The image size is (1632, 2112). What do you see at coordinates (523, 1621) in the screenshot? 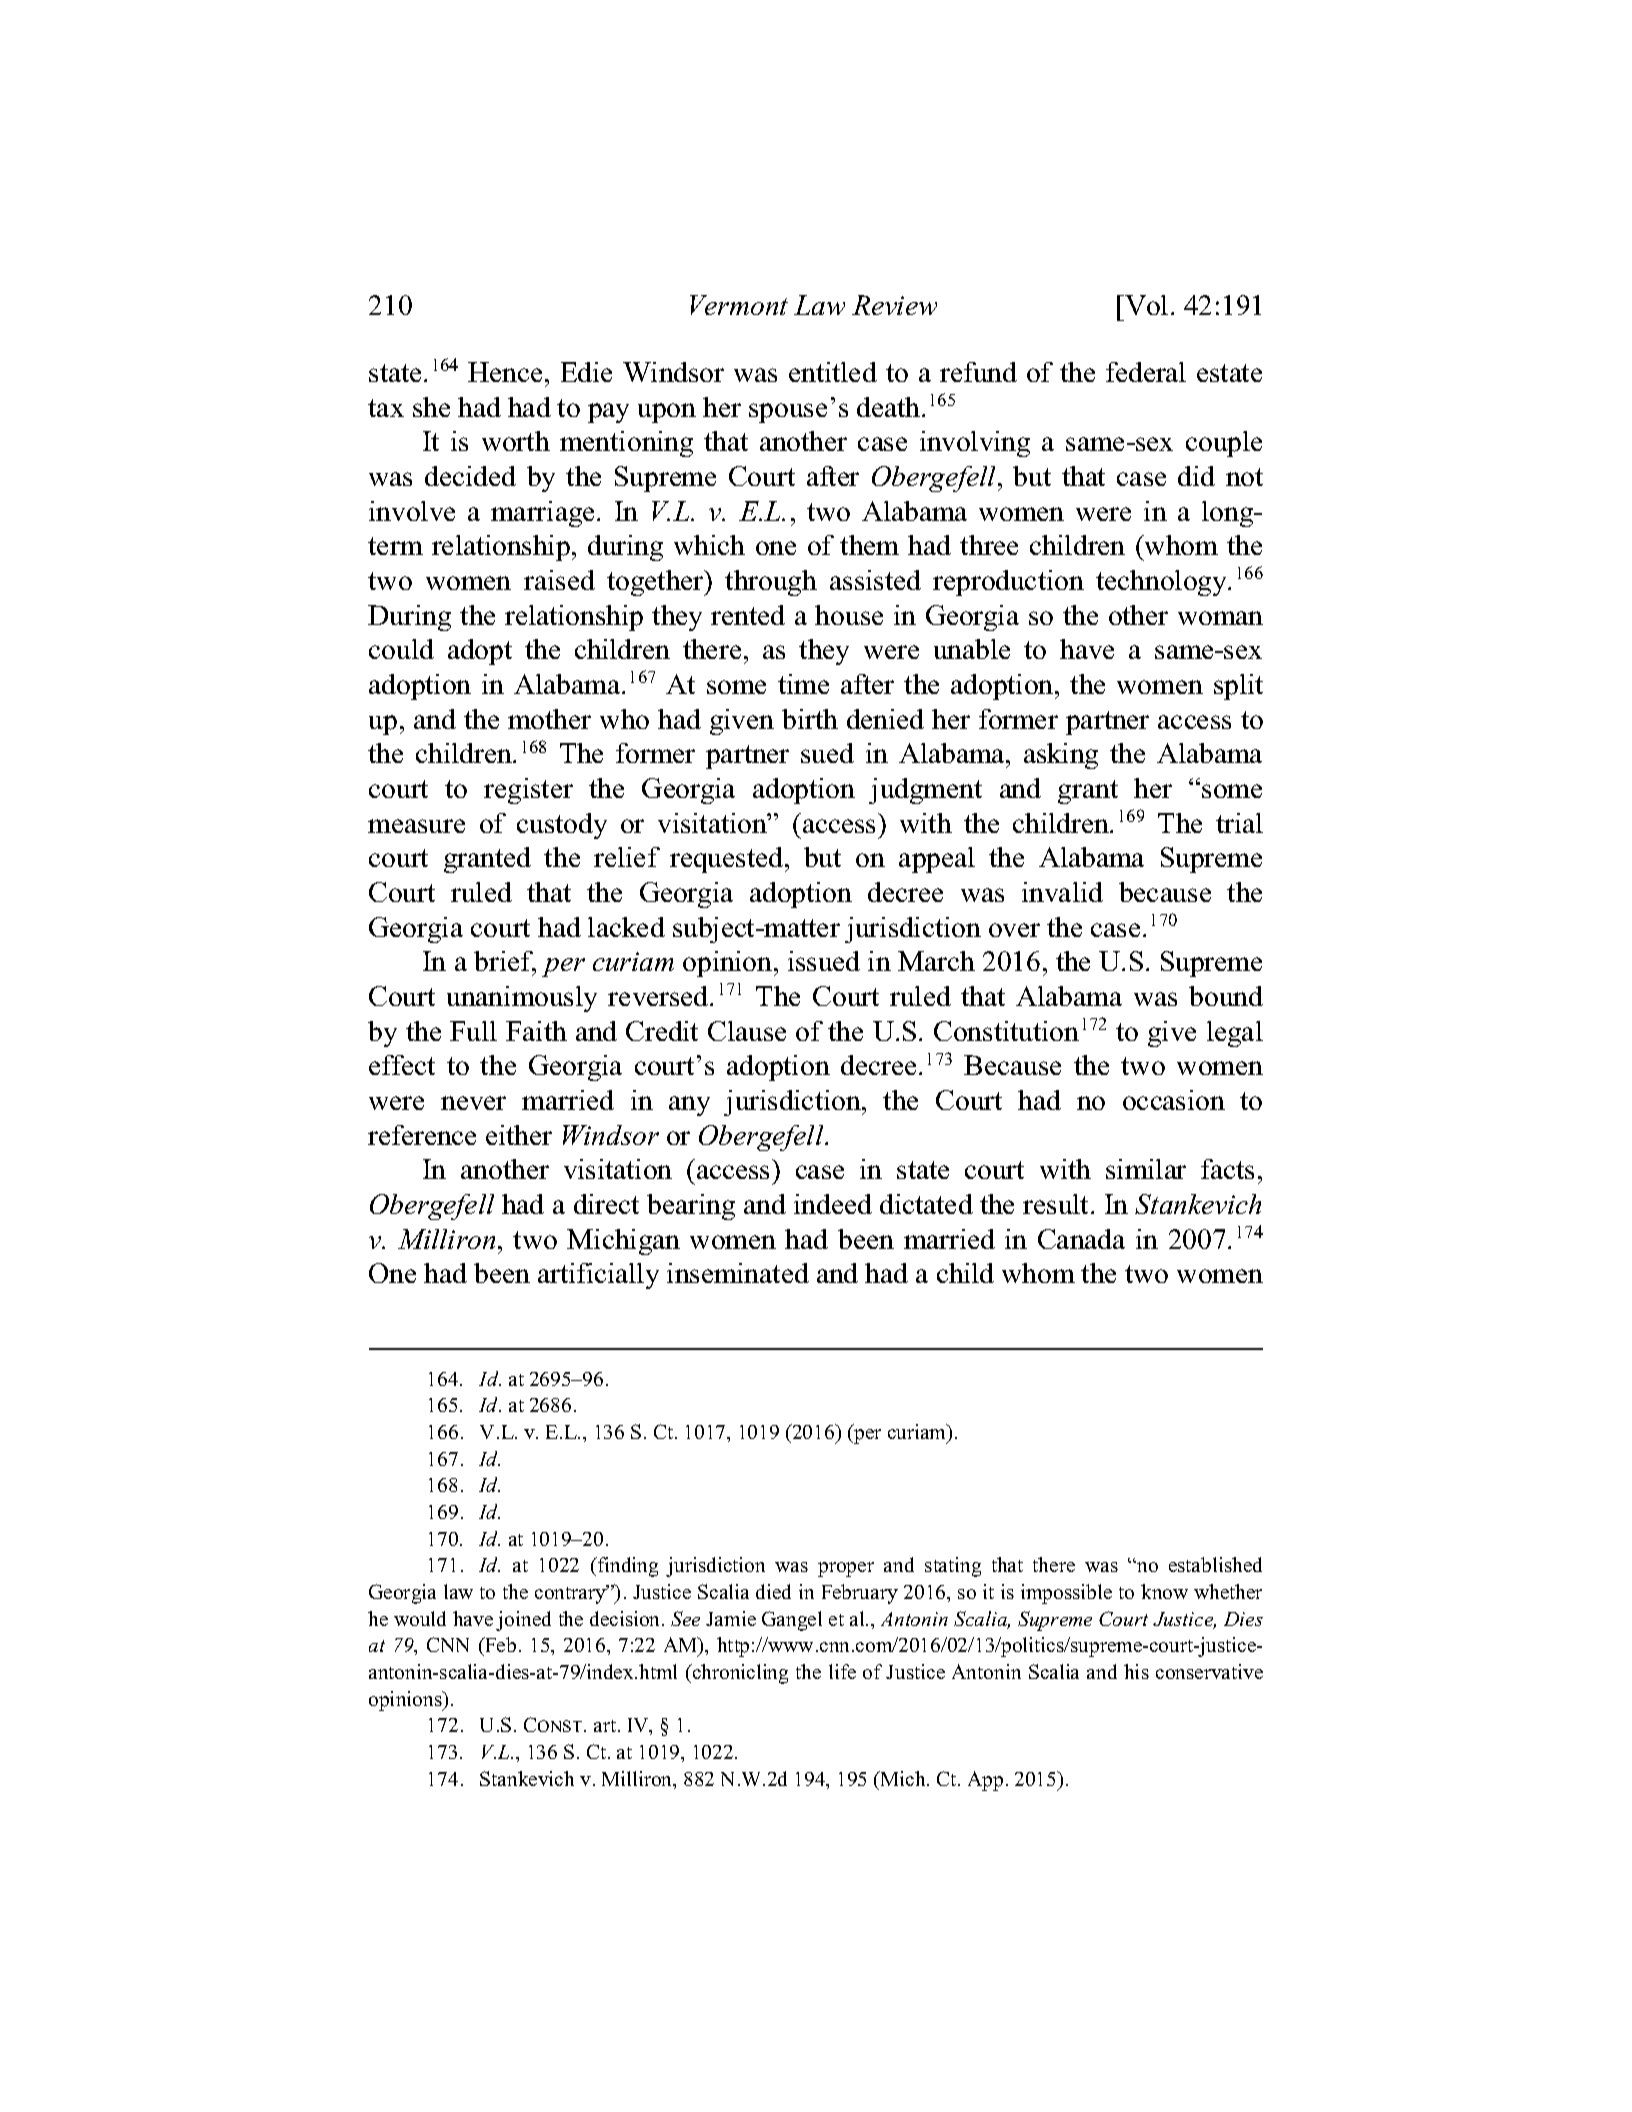
I see `joined` at bounding box center [523, 1621].
